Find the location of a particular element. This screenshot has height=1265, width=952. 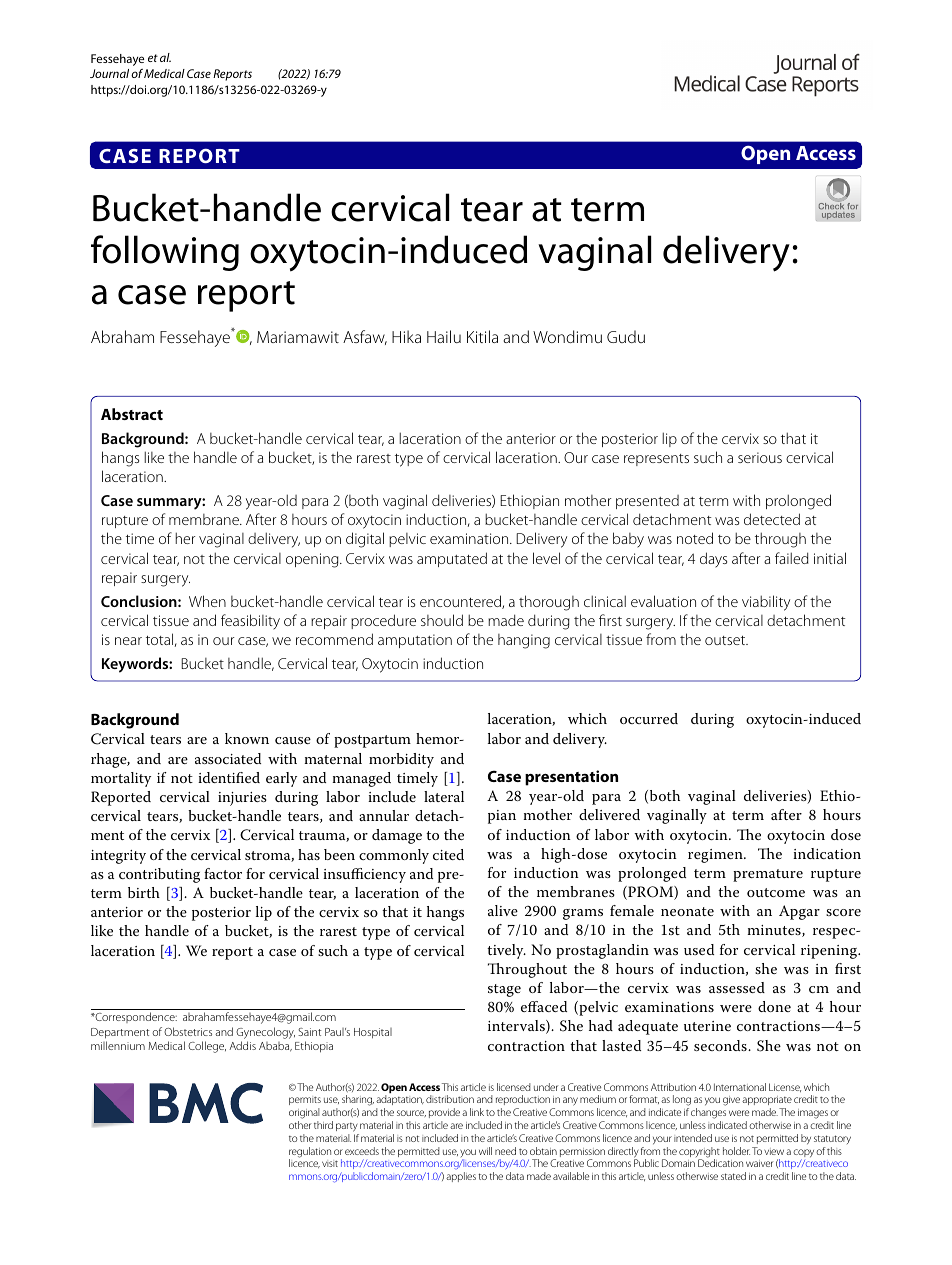

amputated is located at coordinates (452, 559).
